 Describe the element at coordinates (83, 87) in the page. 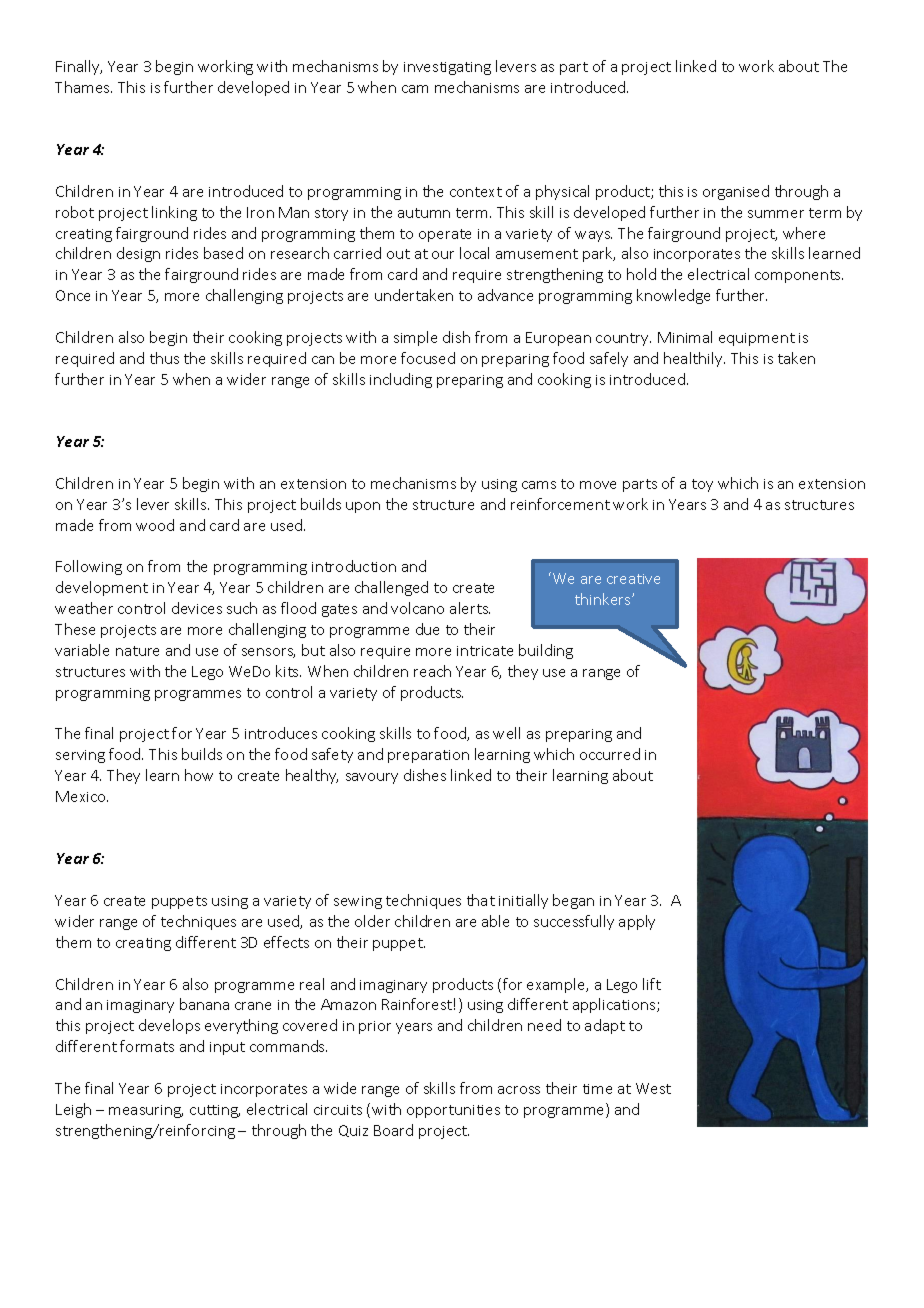

I see `Thames` at that location.
